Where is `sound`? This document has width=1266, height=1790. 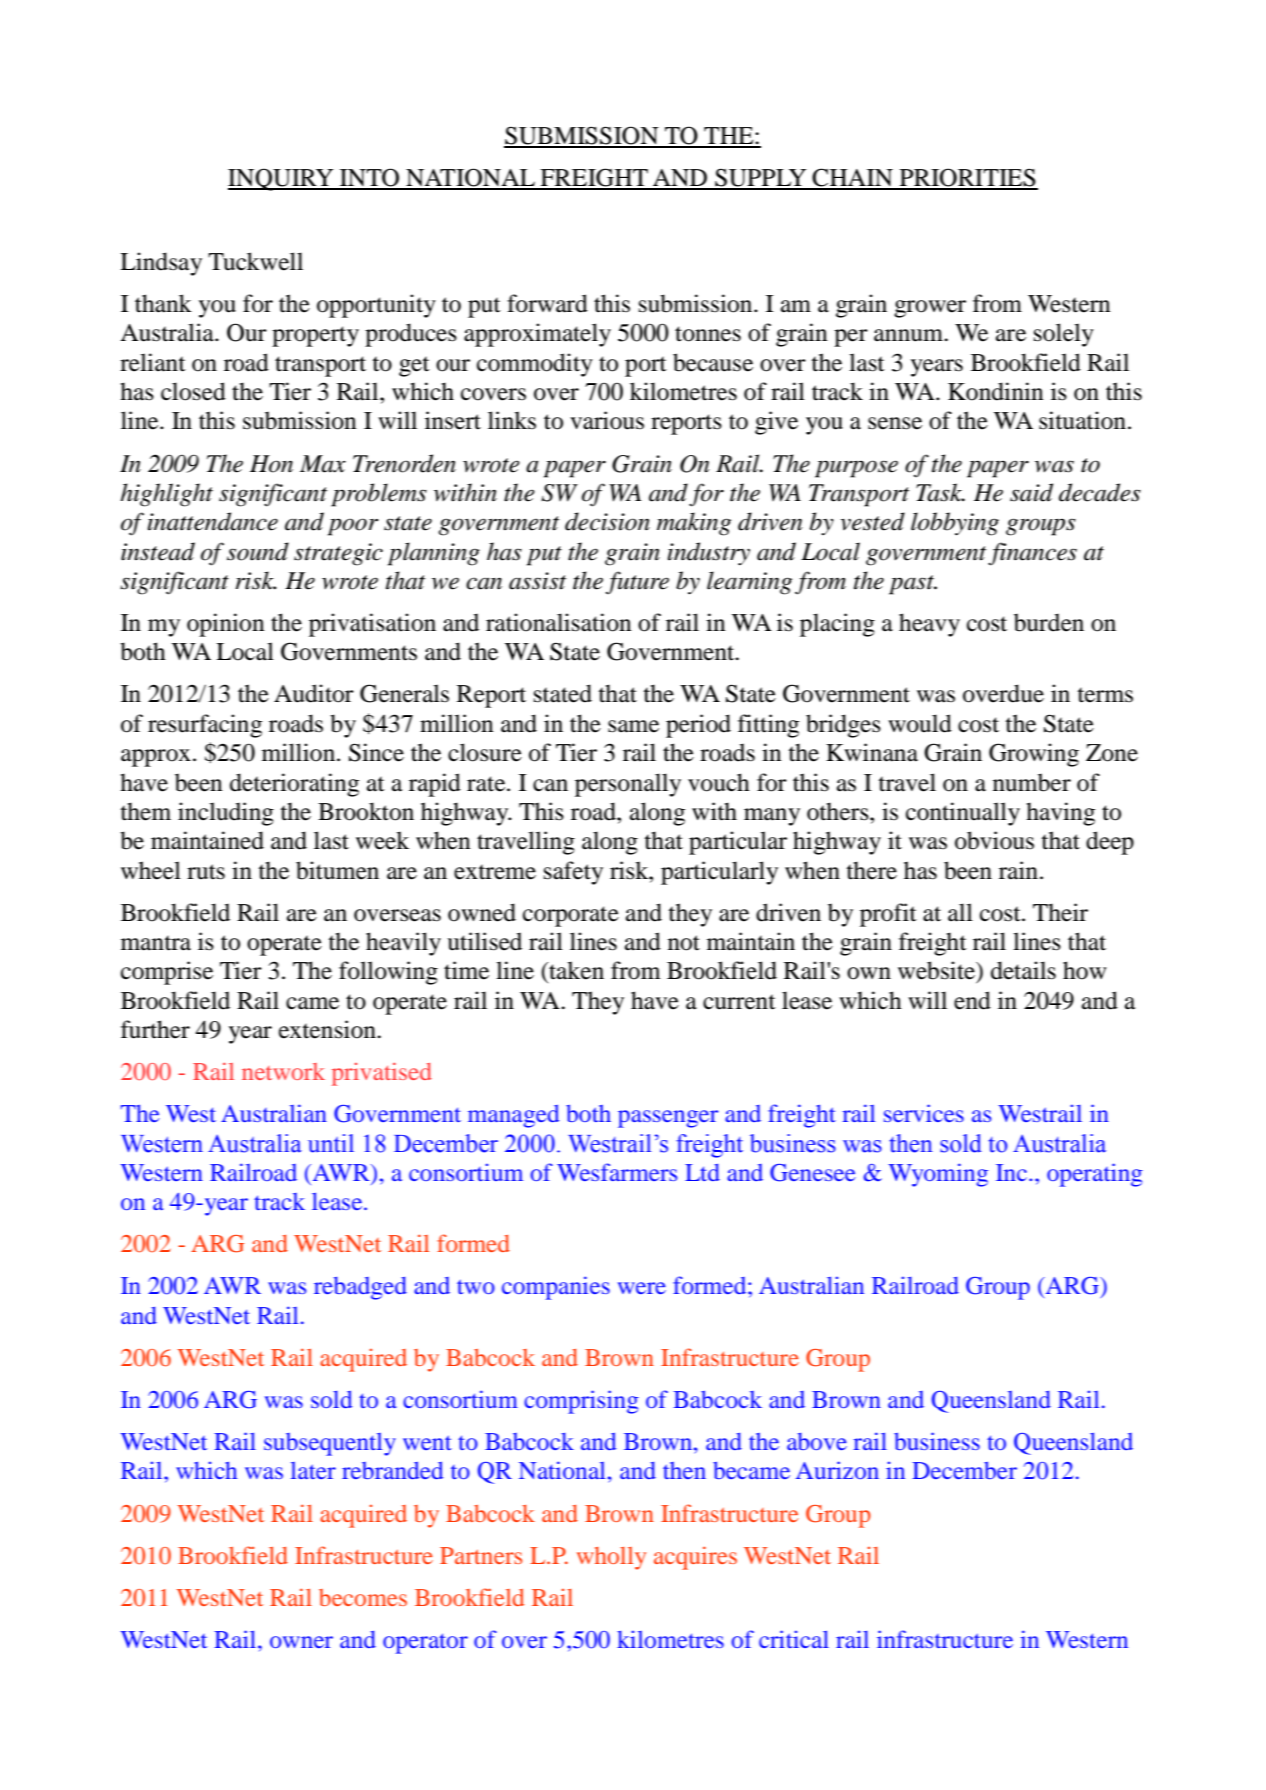 sound is located at coordinates (258, 551).
